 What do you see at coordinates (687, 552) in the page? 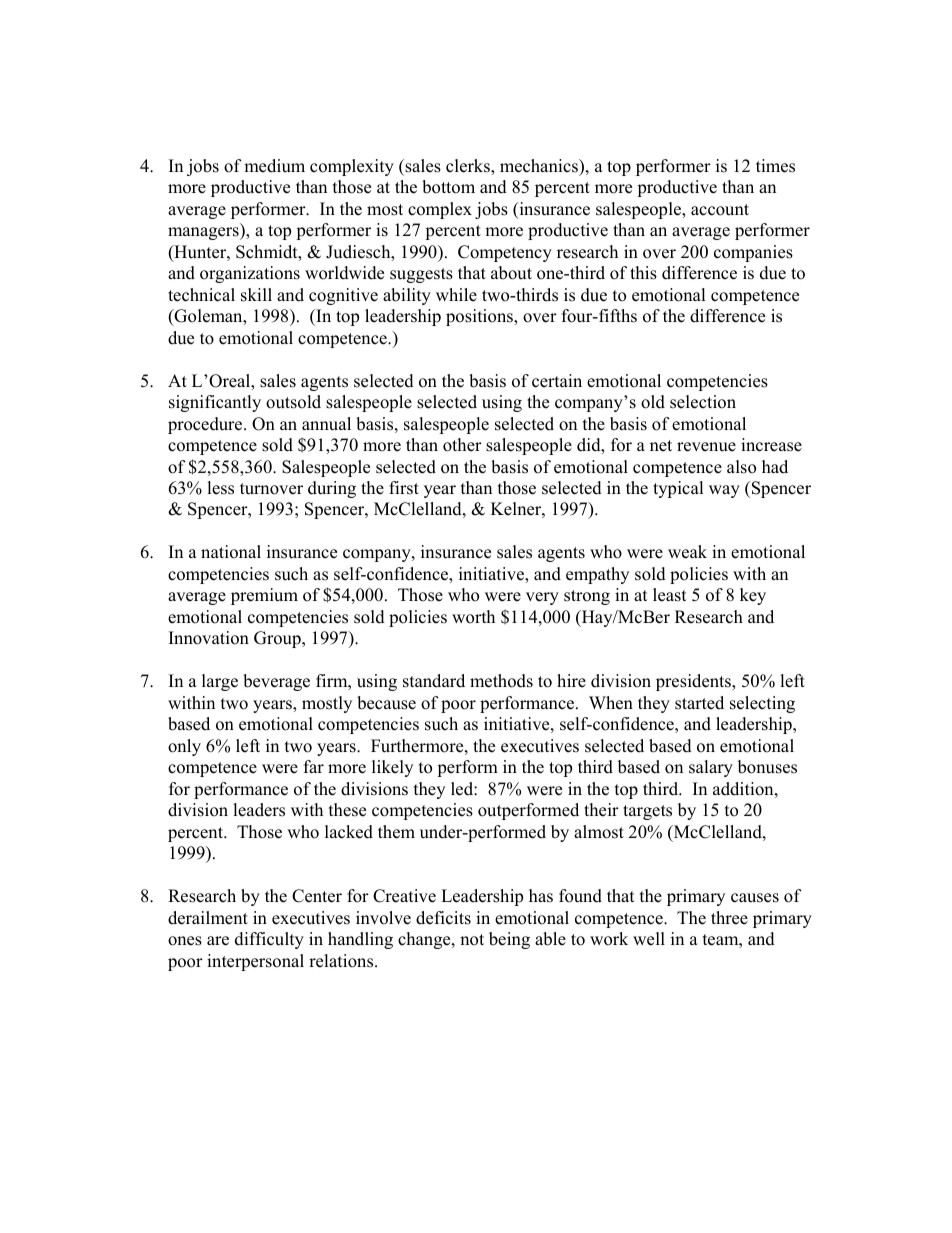
I see `weak` at bounding box center [687, 552].
